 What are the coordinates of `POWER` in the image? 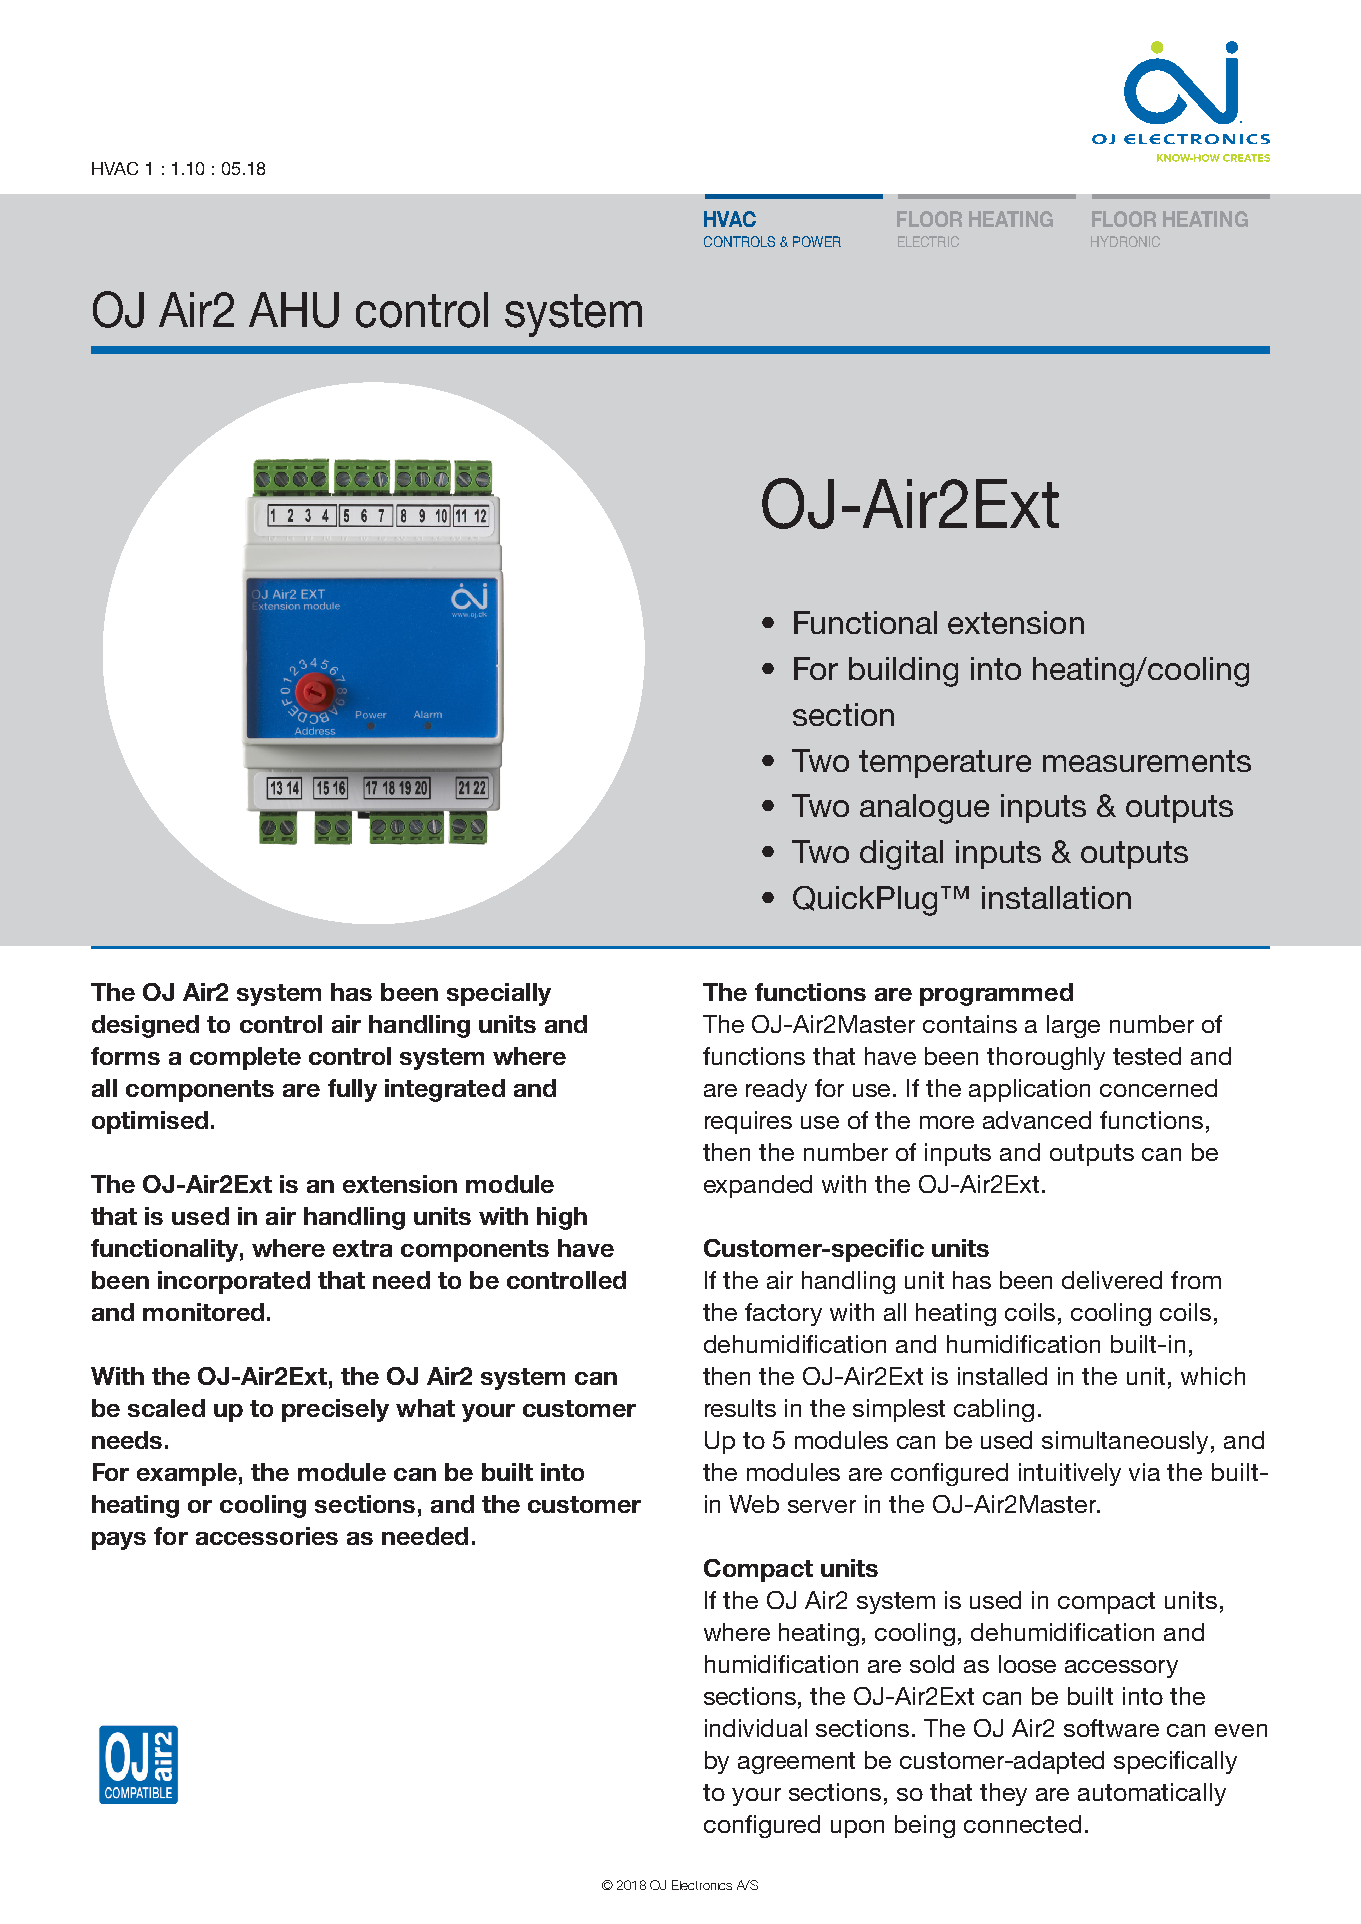 It's located at (817, 241).
